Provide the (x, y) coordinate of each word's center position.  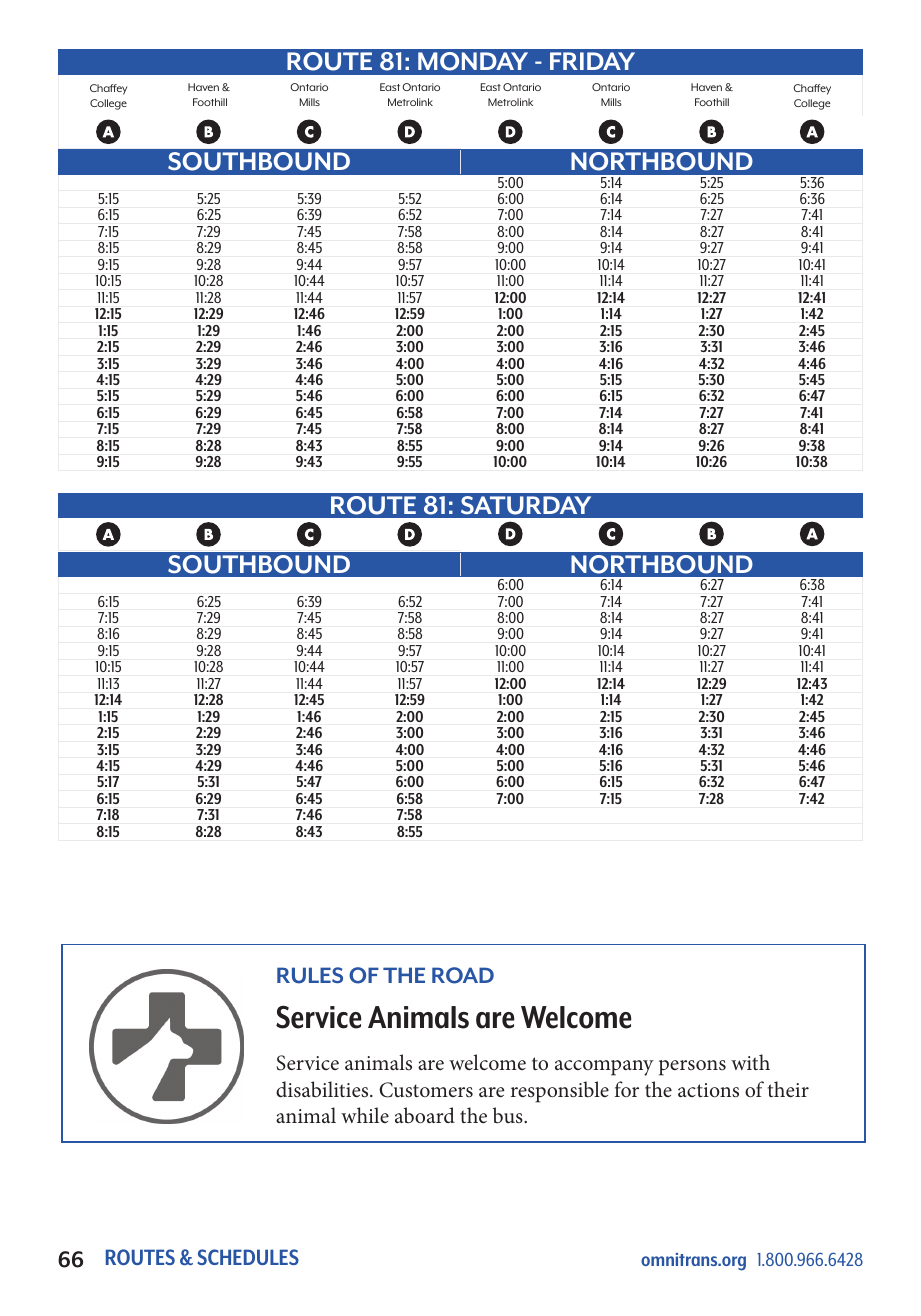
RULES (310, 975)
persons (692, 1068)
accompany (604, 1068)
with (750, 1062)
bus (509, 1115)
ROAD (463, 975)
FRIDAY (592, 61)
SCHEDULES (248, 1257)
